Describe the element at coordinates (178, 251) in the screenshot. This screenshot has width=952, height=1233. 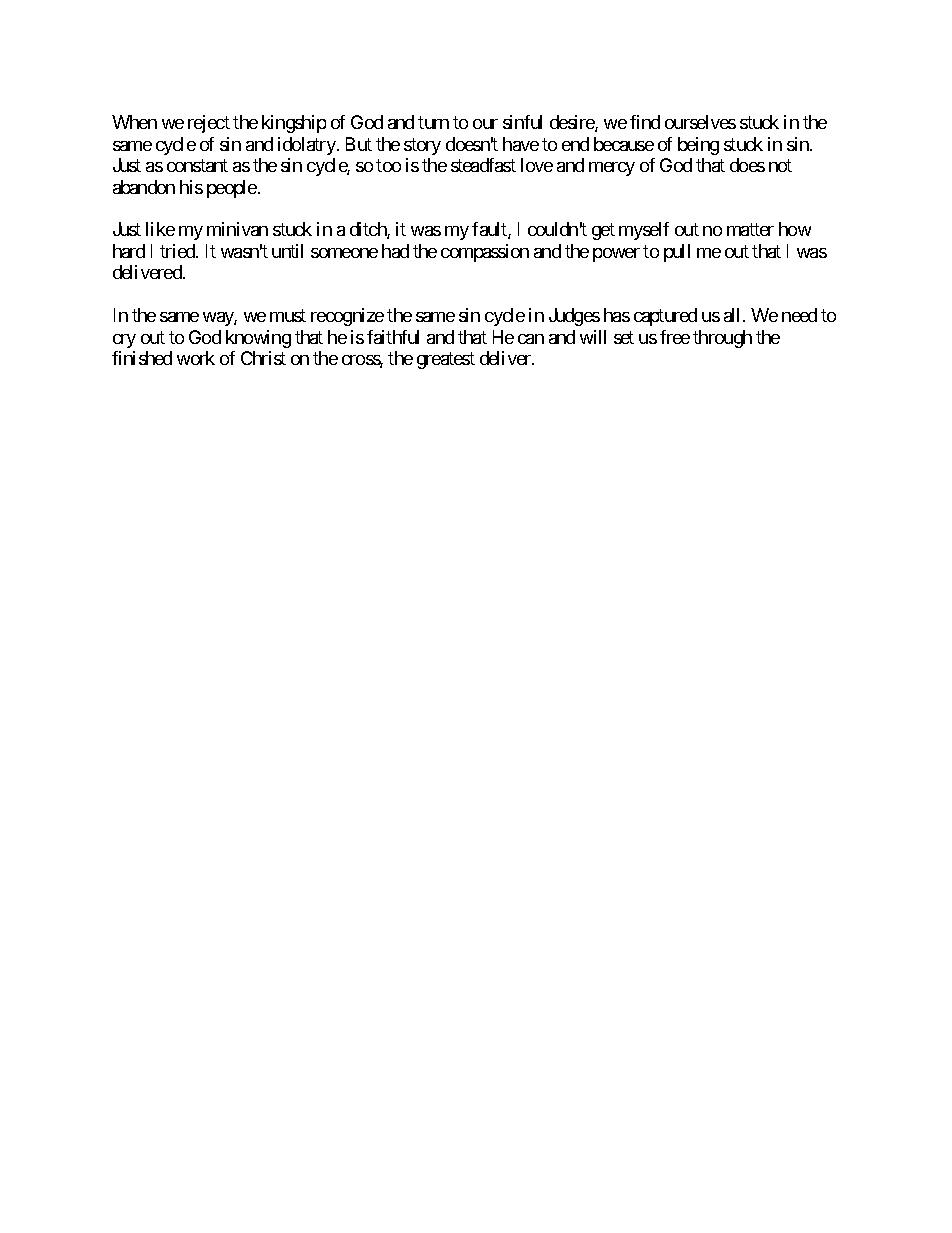
I see `tried` at that location.
